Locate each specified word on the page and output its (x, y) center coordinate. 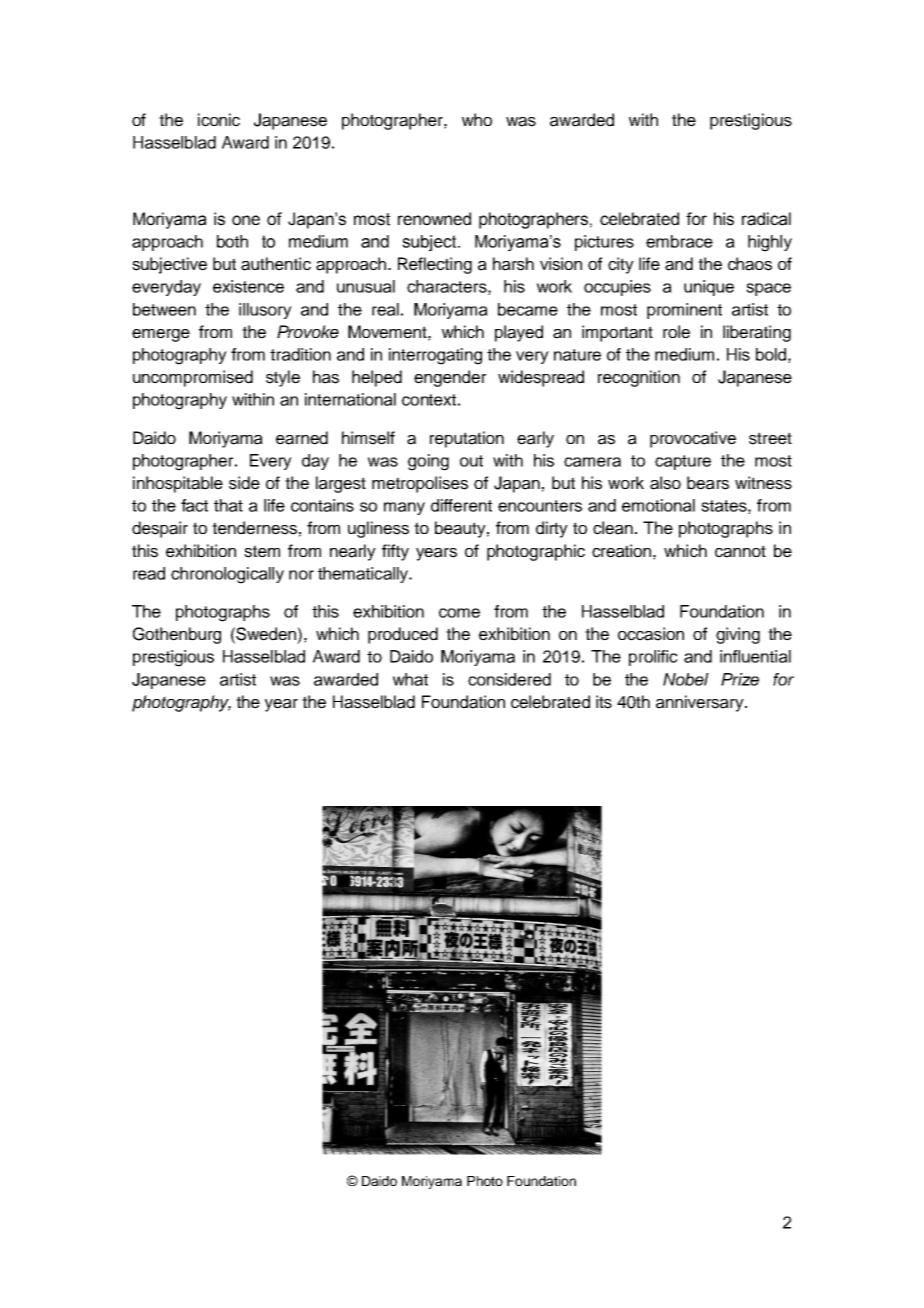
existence (248, 286)
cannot (740, 551)
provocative (693, 439)
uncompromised (193, 378)
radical (766, 219)
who (477, 119)
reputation (467, 439)
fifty (395, 552)
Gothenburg (177, 635)
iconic (219, 120)
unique (709, 288)
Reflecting (435, 265)
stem (262, 551)
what (410, 679)
